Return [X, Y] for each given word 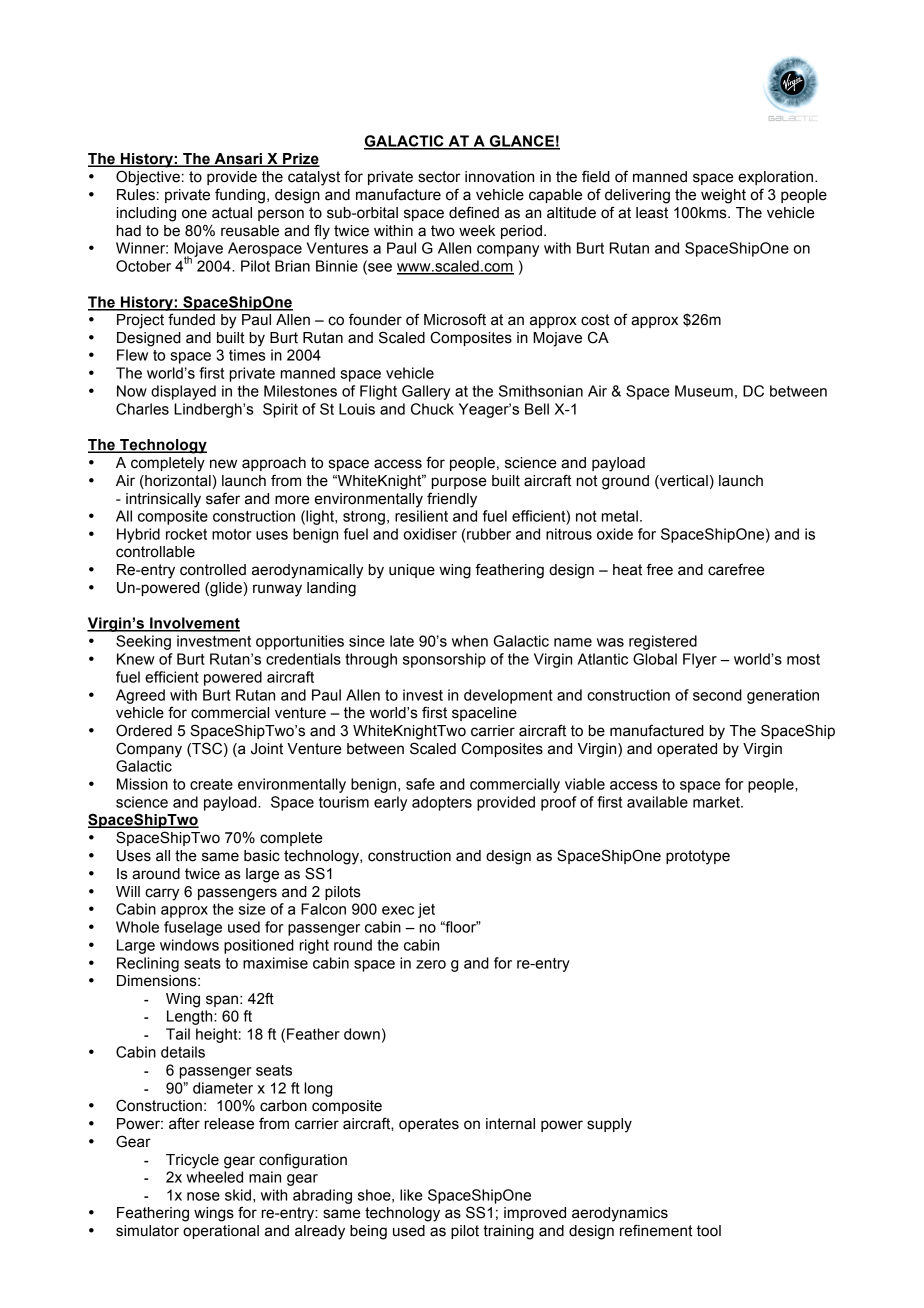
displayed [183, 392]
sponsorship [444, 660]
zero [431, 964]
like [411, 1195]
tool [709, 1231]
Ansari [238, 160]
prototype [698, 857]
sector [439, 177]
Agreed [140, 696]
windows [189, 945]
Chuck [432, 409]
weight [723, 196]
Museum [704, 391]
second [717, 695]
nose [203, 1196]
